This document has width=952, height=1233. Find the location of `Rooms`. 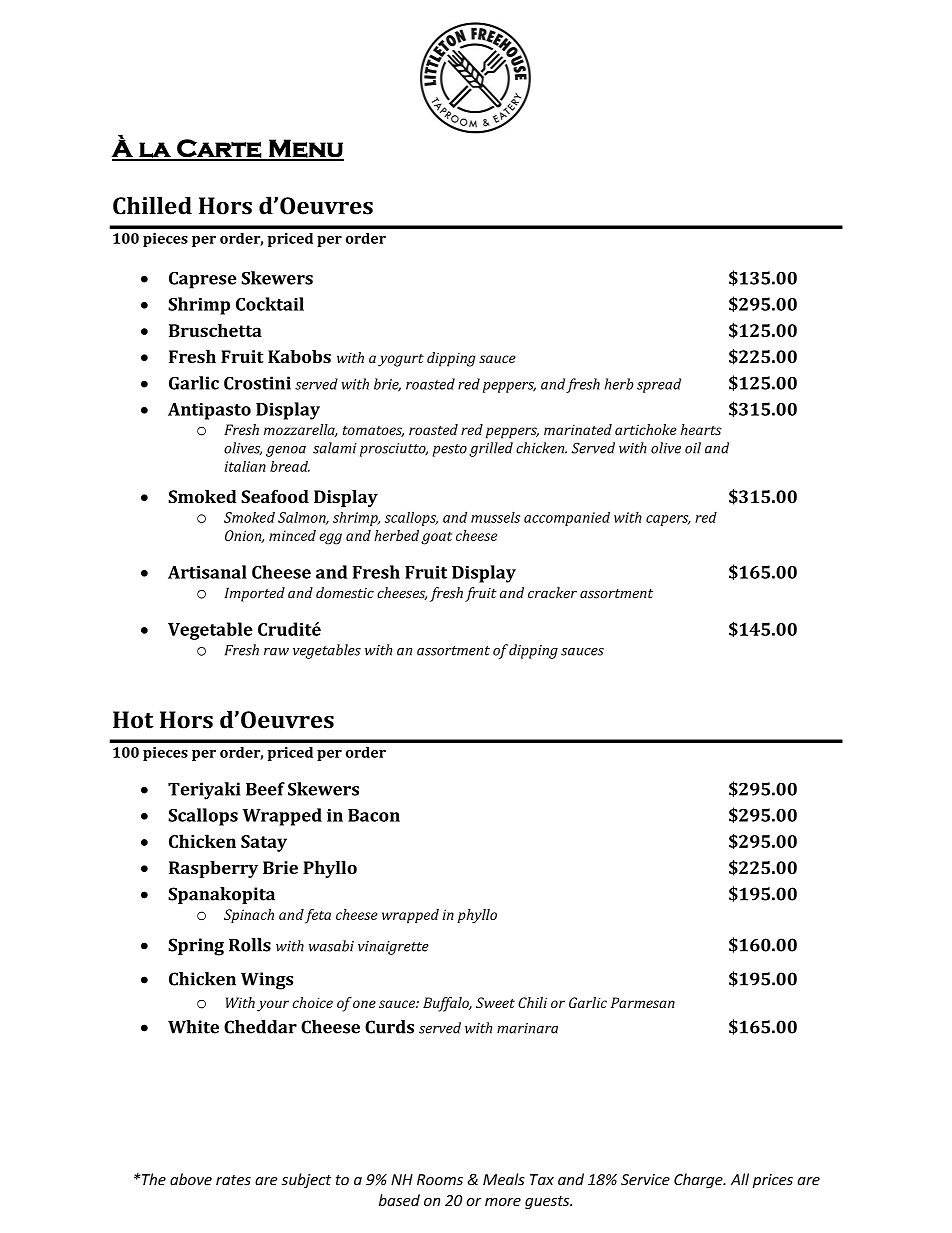

Rooms is located at coordinates (440, 1180).
